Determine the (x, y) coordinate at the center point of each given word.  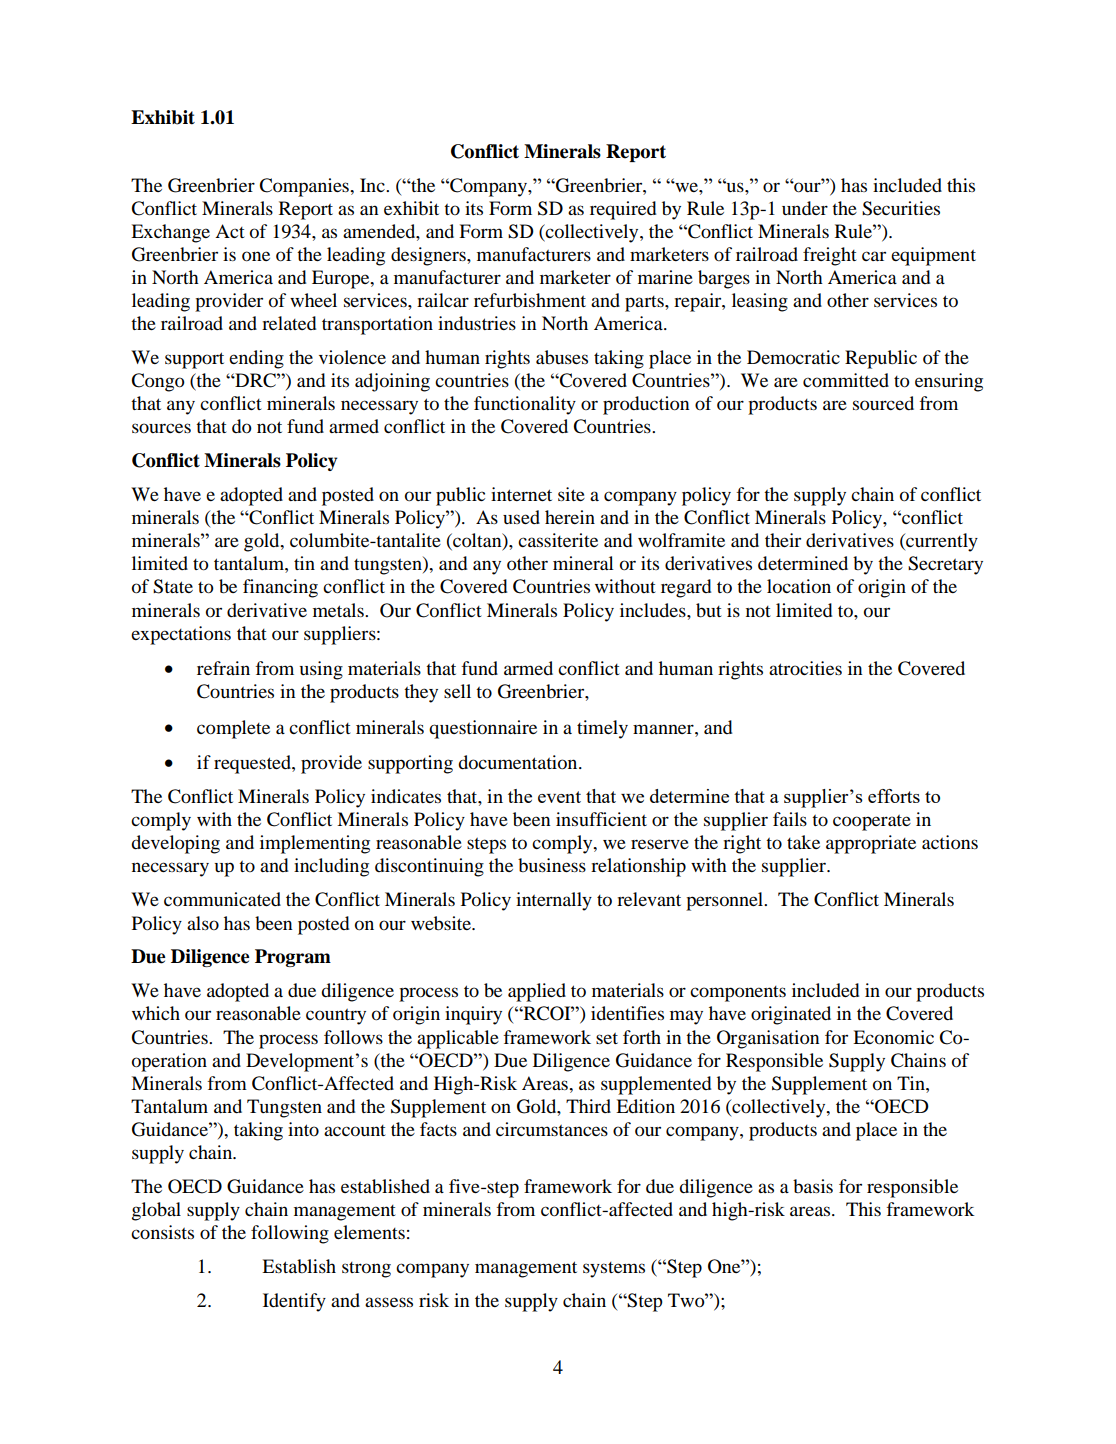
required (623, 210)
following (290, 1234)
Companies (305, 187)
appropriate (871, 844)
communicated (222, 899)
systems (614, 1270)
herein (570, 517)
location (799, 586)
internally (554, 901)
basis (813, 1186)
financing (280, 588)
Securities (901, 208)
